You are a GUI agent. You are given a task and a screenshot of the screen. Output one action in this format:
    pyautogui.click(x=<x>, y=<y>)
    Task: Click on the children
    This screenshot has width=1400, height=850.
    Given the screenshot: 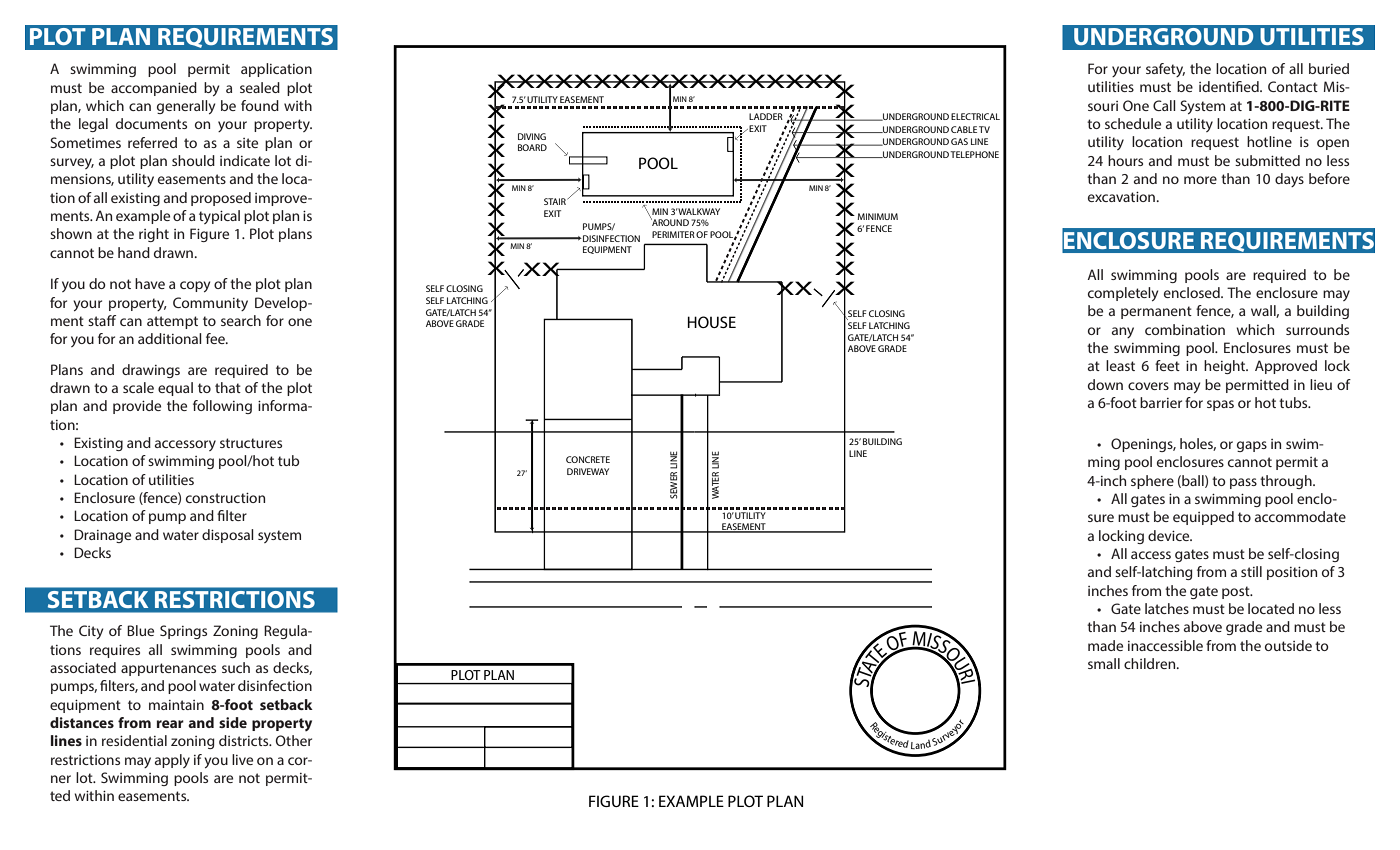 What is the action you would take?
    pyautogui.click(x=1151, y=663)
